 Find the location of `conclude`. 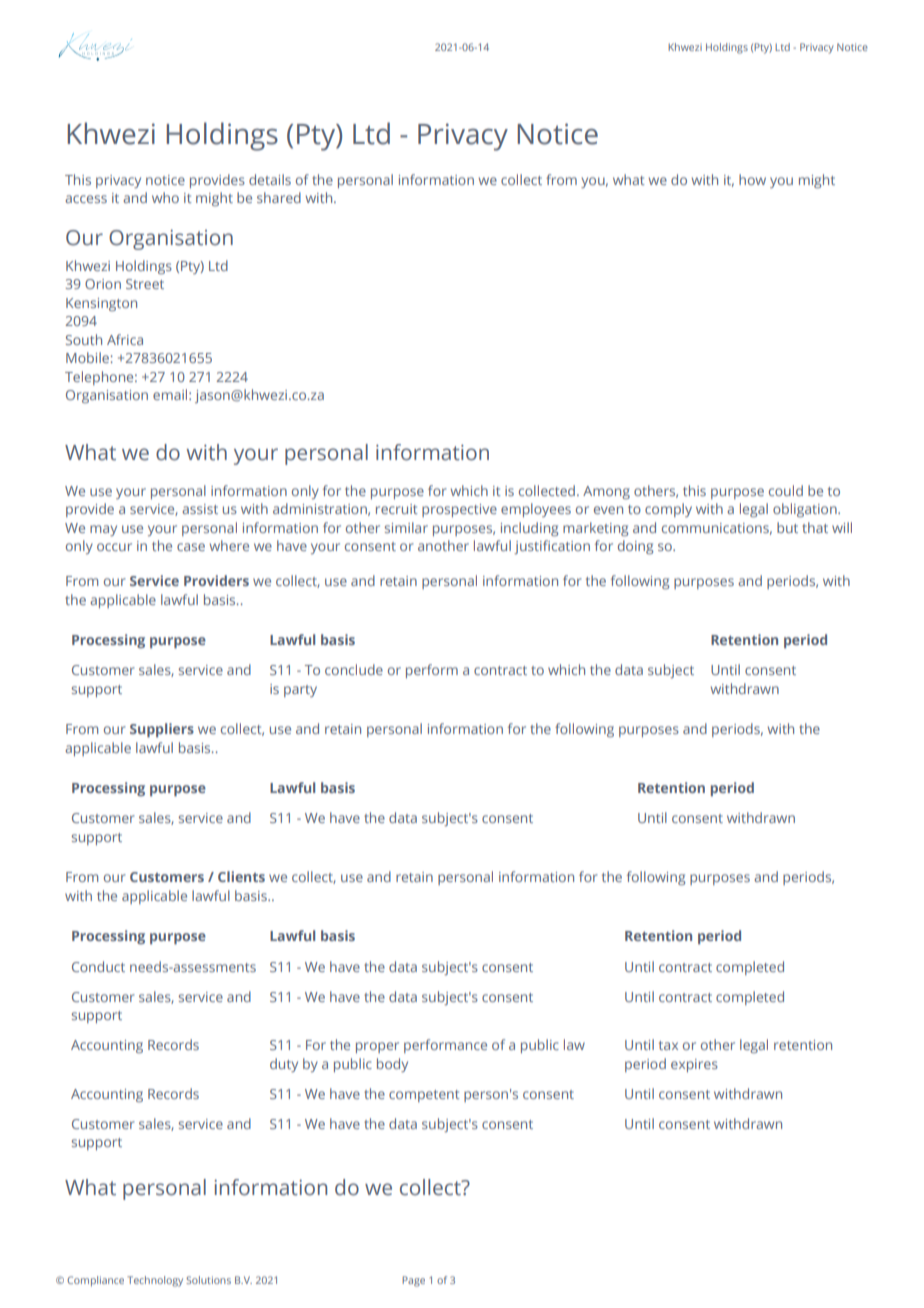

conclude is located at coordinates (354, 669).
